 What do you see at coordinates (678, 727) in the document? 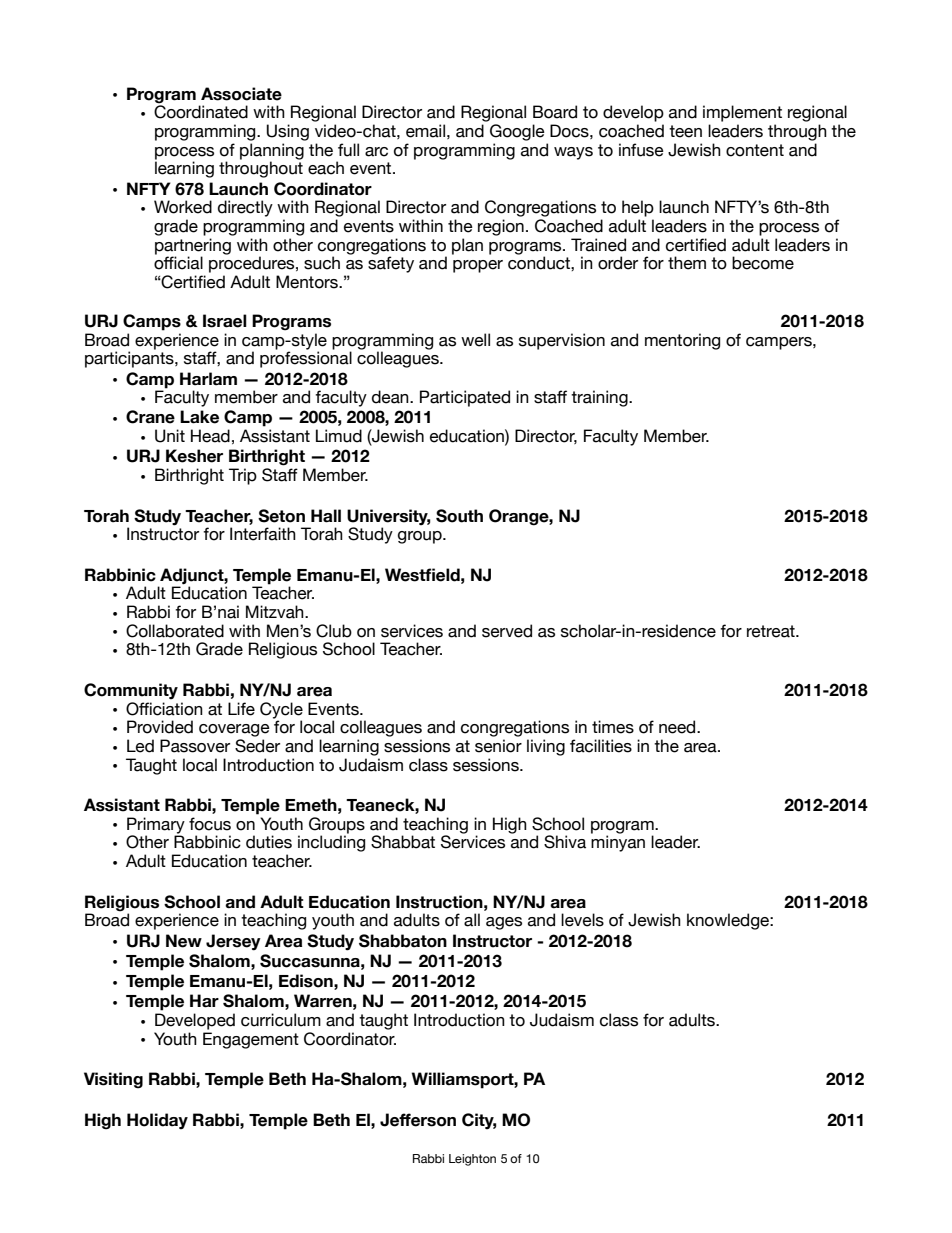
I see `need` at bounding box center [678, 727].
